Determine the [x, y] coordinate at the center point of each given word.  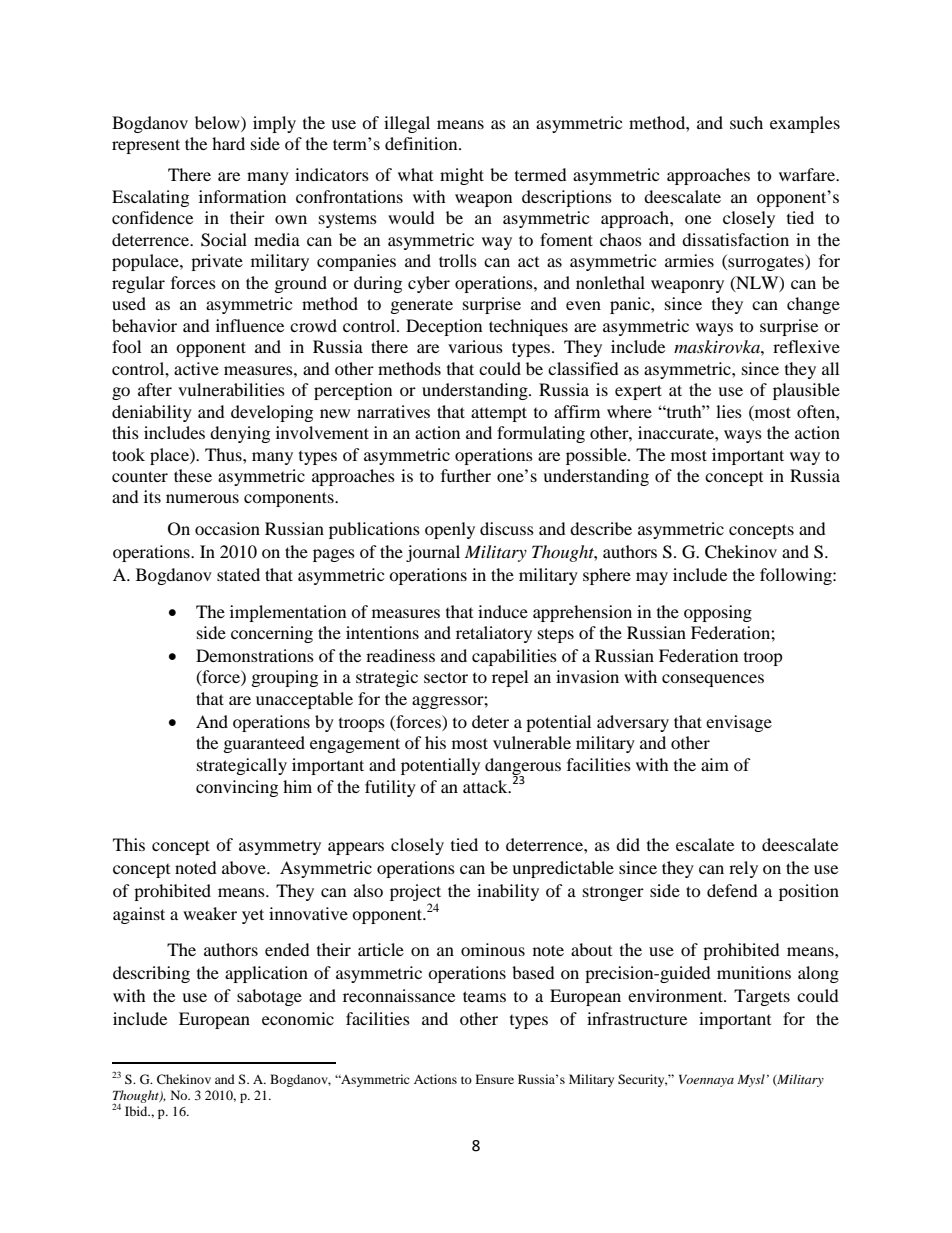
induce [503, 611]
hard [228, 143]
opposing [718, 613]
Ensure [494, 1079]
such [746, 122]
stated [238, 574]
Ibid [137, 1111]
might [462, 176]
